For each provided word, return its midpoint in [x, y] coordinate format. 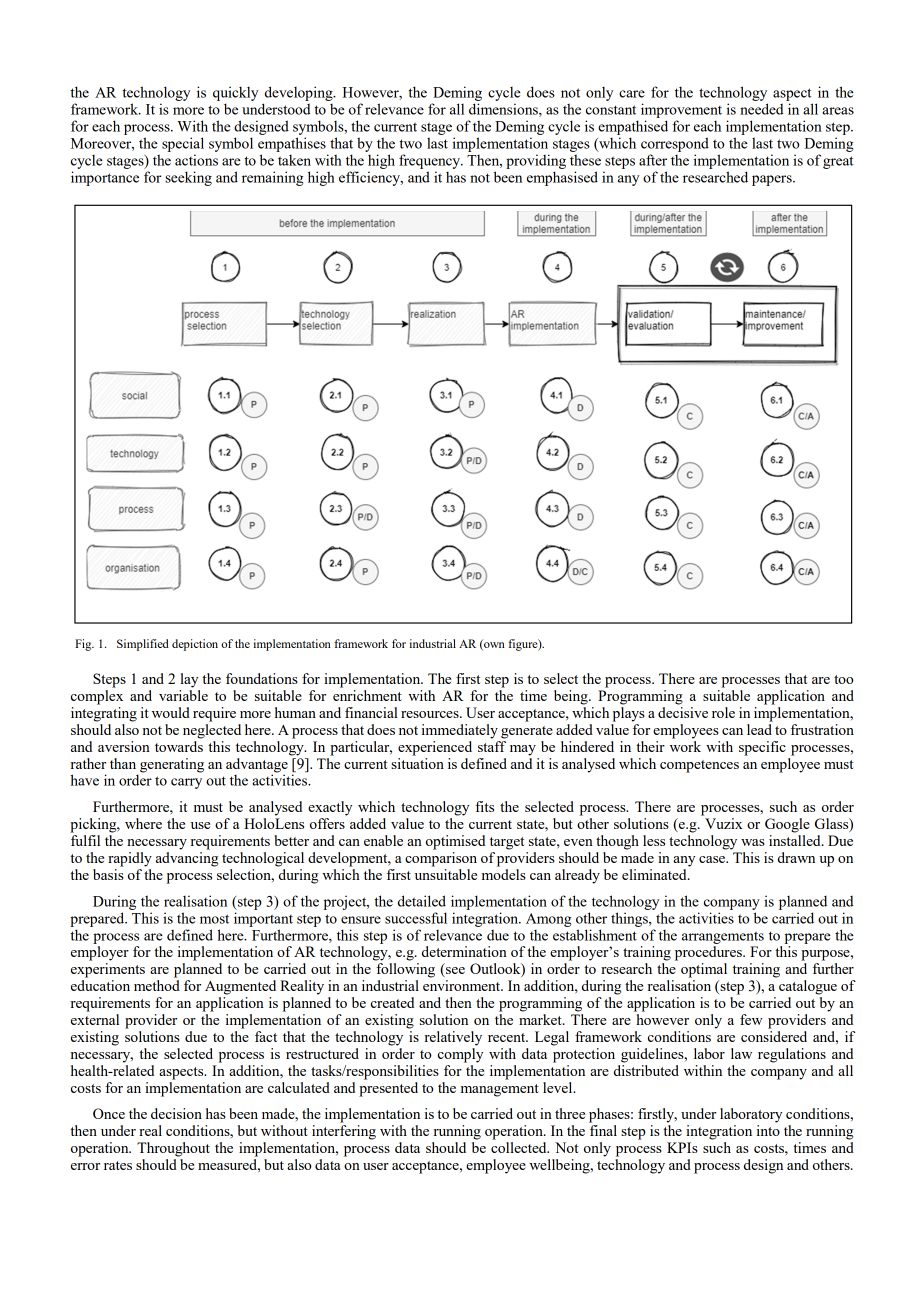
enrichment [367, 695]
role [723, 712]
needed [762, 109]
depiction [195, 645]
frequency [431, 161]
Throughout [173, 1149]
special [183, 144]
